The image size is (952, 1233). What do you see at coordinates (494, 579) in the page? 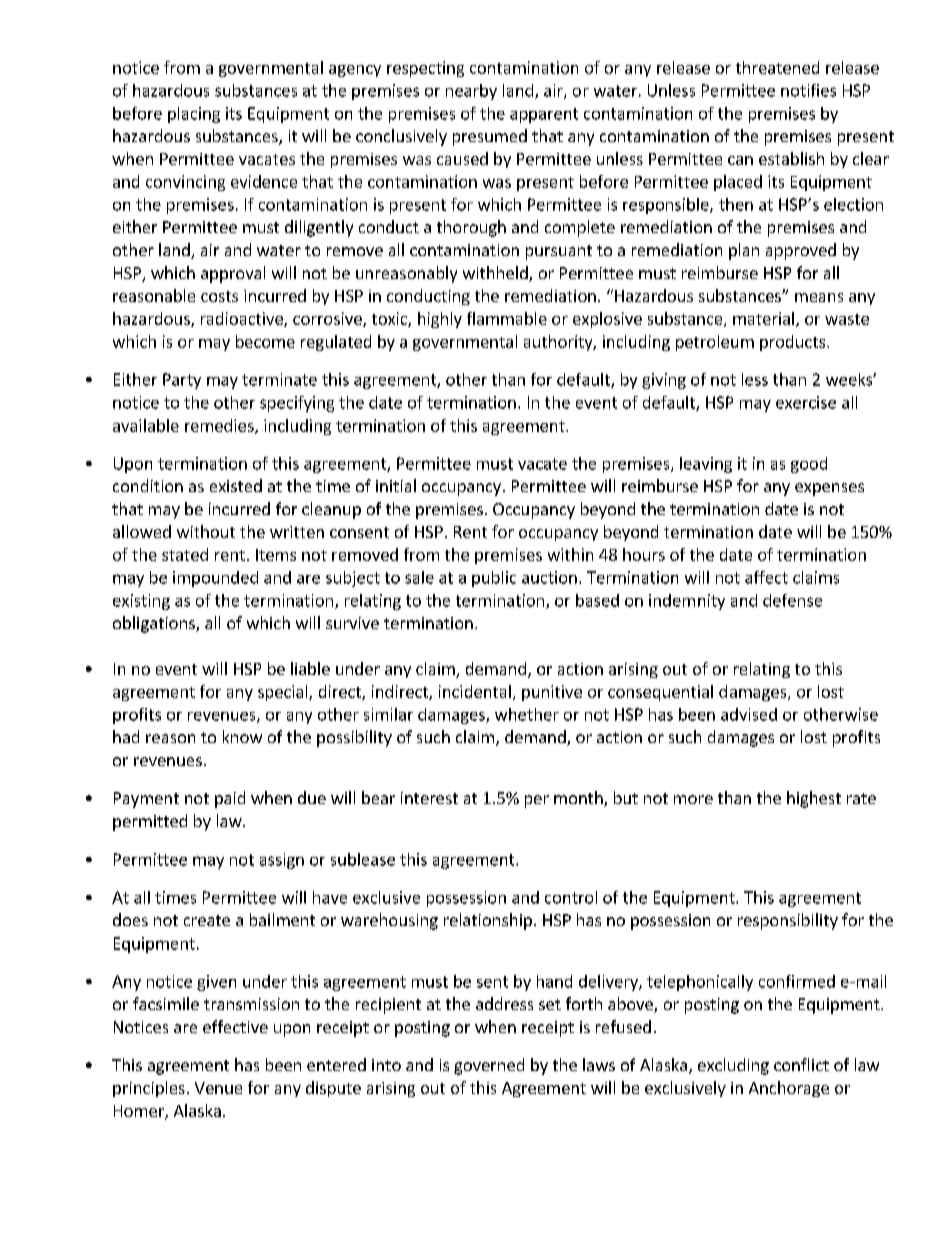
I see `public` at bounding box center [494, 579].
